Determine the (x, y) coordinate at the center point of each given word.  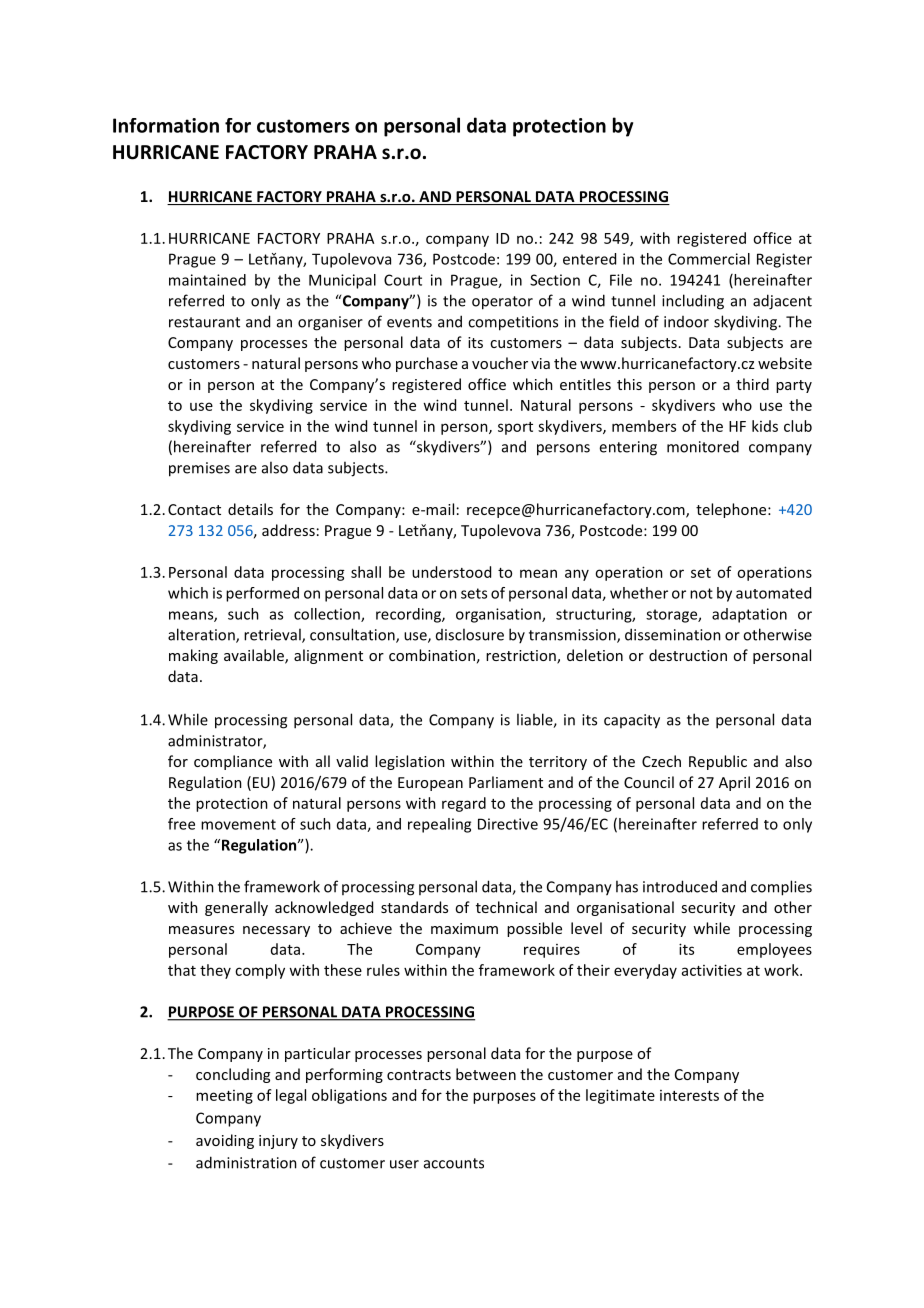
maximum (464, 928)
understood (451, 572)
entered (589, 259)
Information (166, 125)
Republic (718, 762)
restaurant (204, 322)
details (250, 509)
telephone (732, 510)
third (752, 384)
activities (712, 970)
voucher (500, 363)
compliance (233, 762)
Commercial (709, 259)
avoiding (225, 1141)
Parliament (506, 782)
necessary (276, 931)
